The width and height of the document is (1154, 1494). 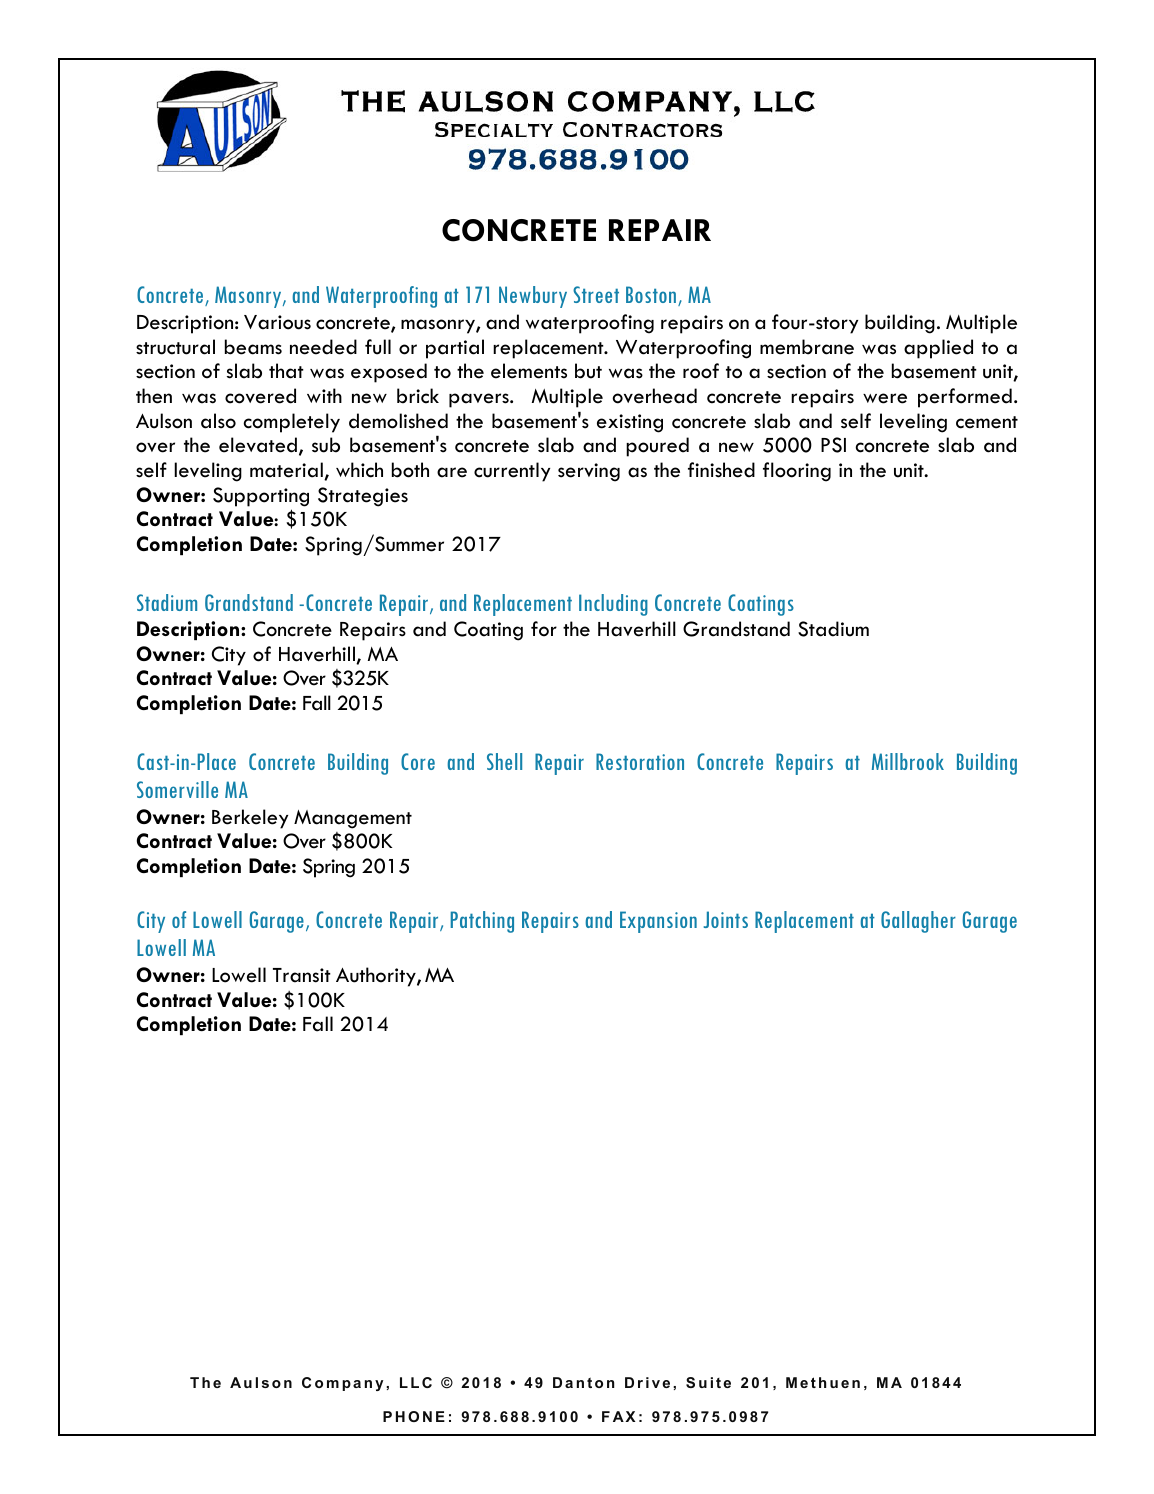 I want to click on Company, so click(x=342, y=1384).
